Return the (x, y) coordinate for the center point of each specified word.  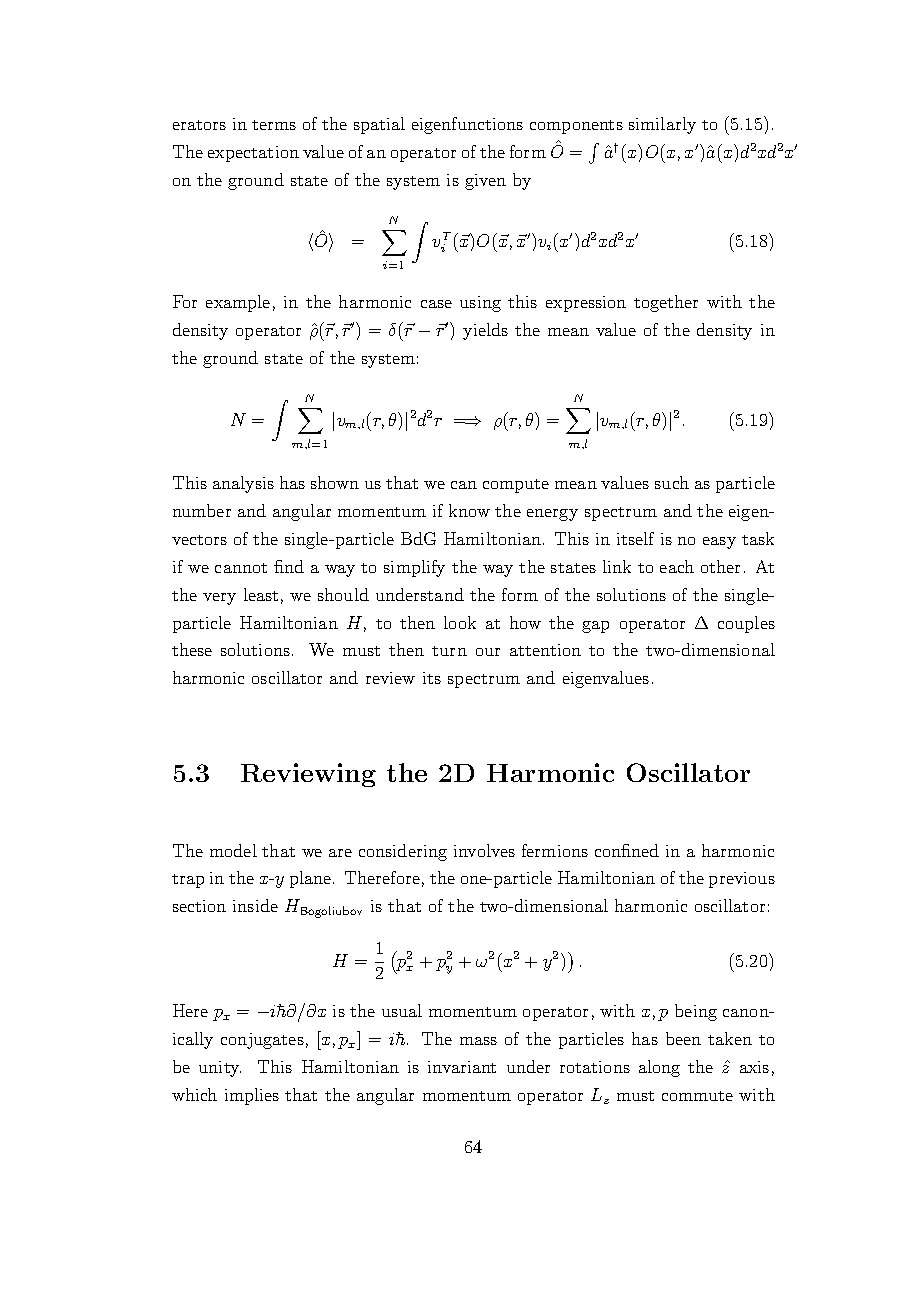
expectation (253, 154)
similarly (662, 125)
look (460, 622)
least (261, 594)
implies (252, 1096)
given (485, 182)
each (677, 566)
